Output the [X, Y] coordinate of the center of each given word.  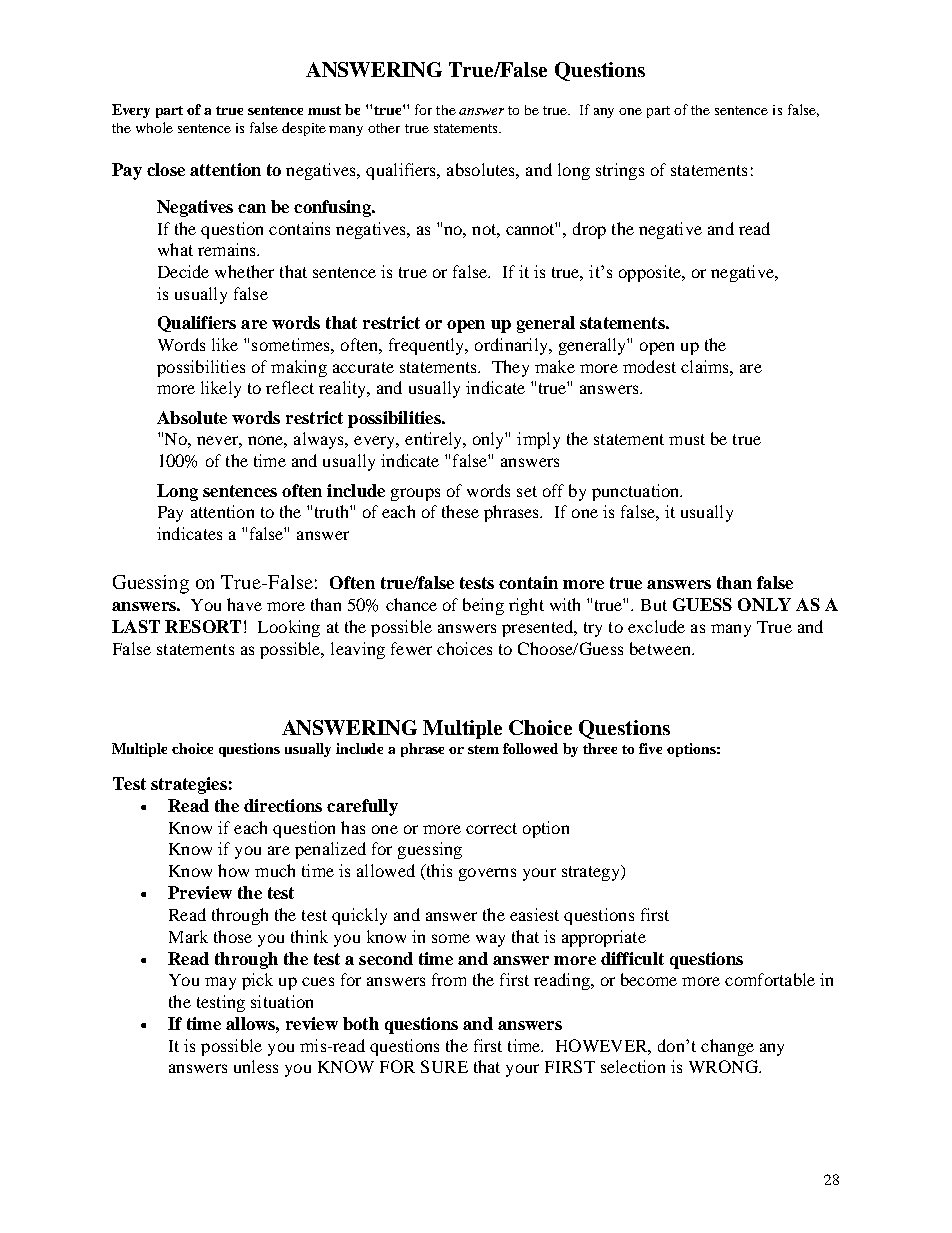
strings [620, 171]
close [166, 169]
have [244, 604]
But [654, 605]
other [384, 128]
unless [256, 1066]
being [483, 606]
